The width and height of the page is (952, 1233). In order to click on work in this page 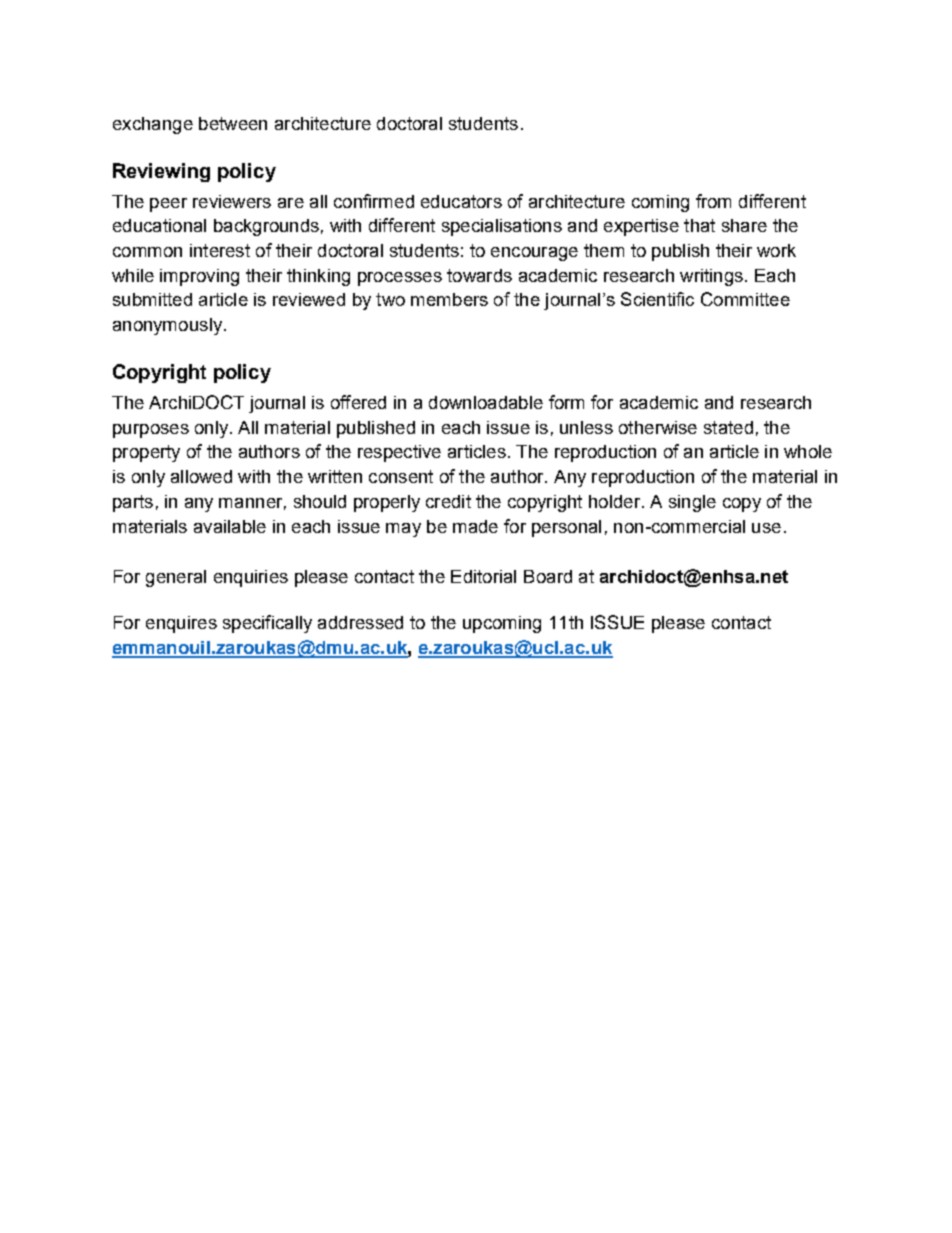, I will do `click(776, 250)`.
